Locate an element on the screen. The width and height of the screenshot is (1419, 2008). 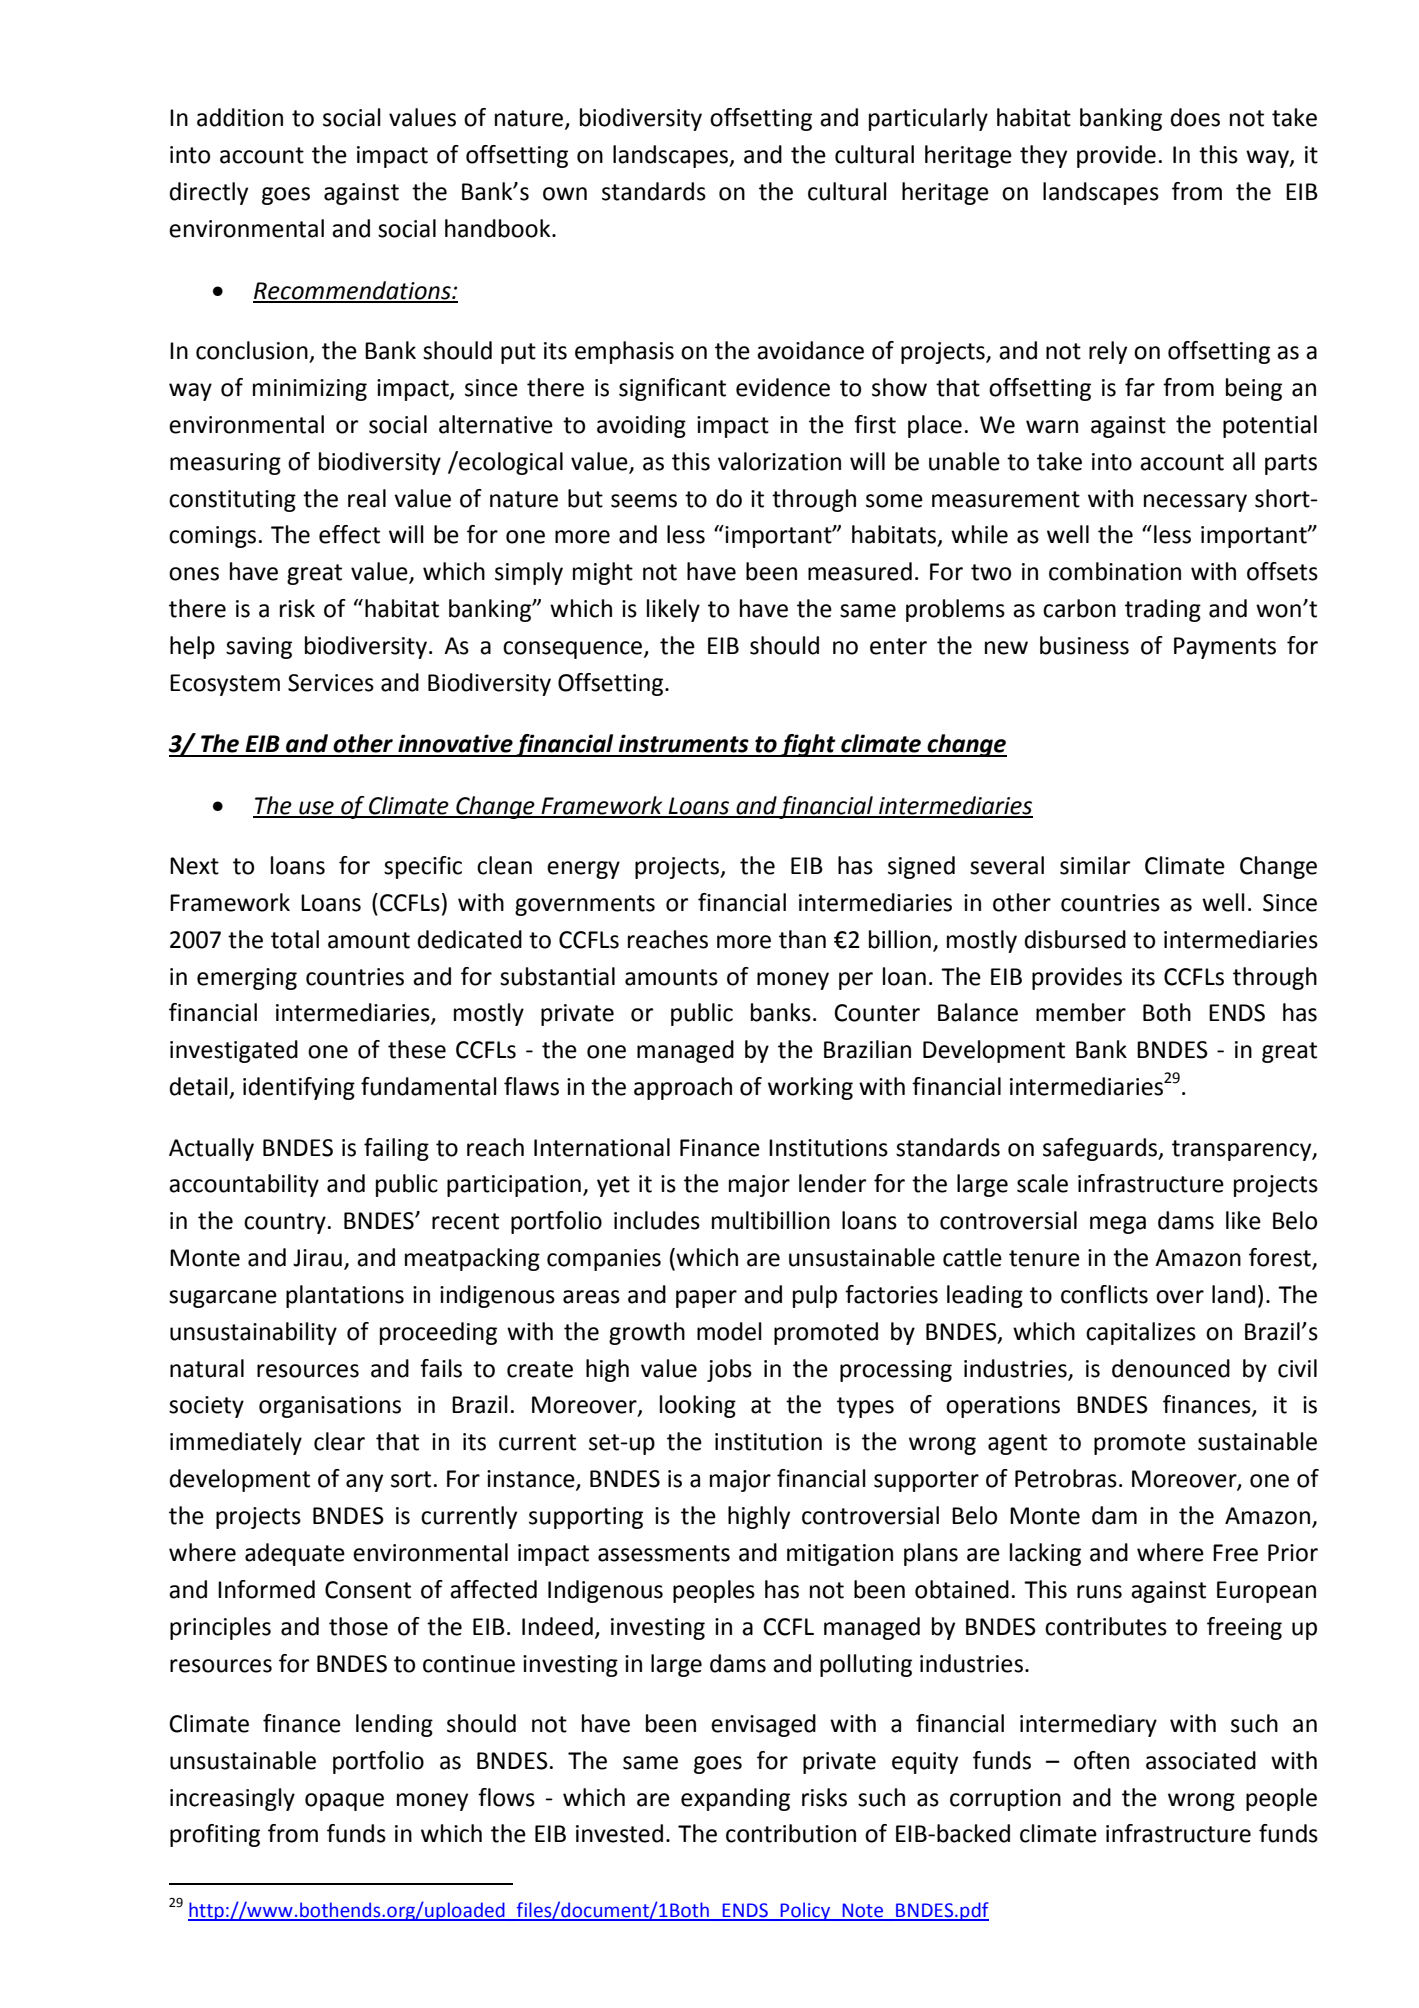
specific is located at coordinates (423, 867).
